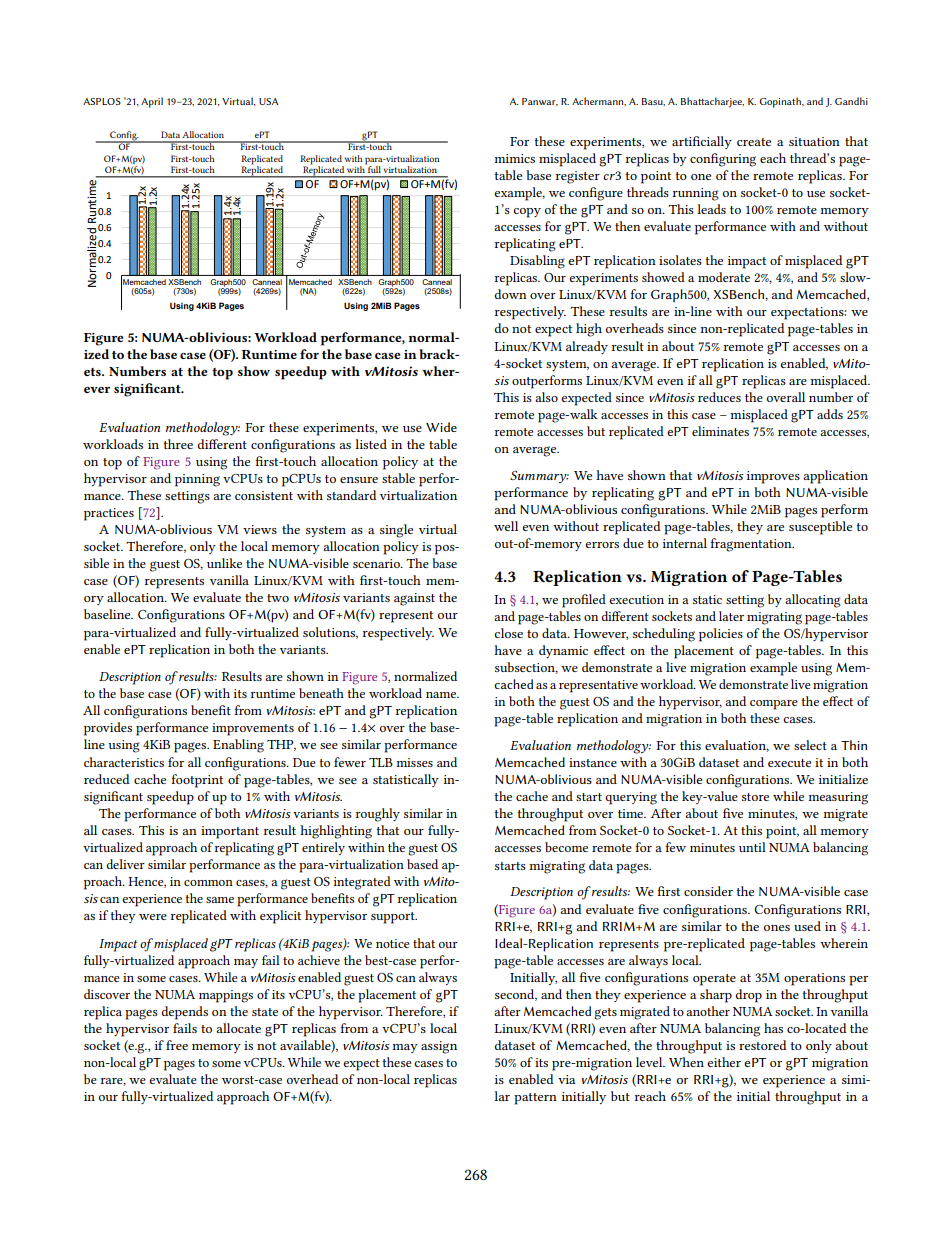 Image resolution: width=952 pixels, height=1233 pixels. Describe the element at coordinates (253, 729) in the screenshot. I see `improvements` at that location.
